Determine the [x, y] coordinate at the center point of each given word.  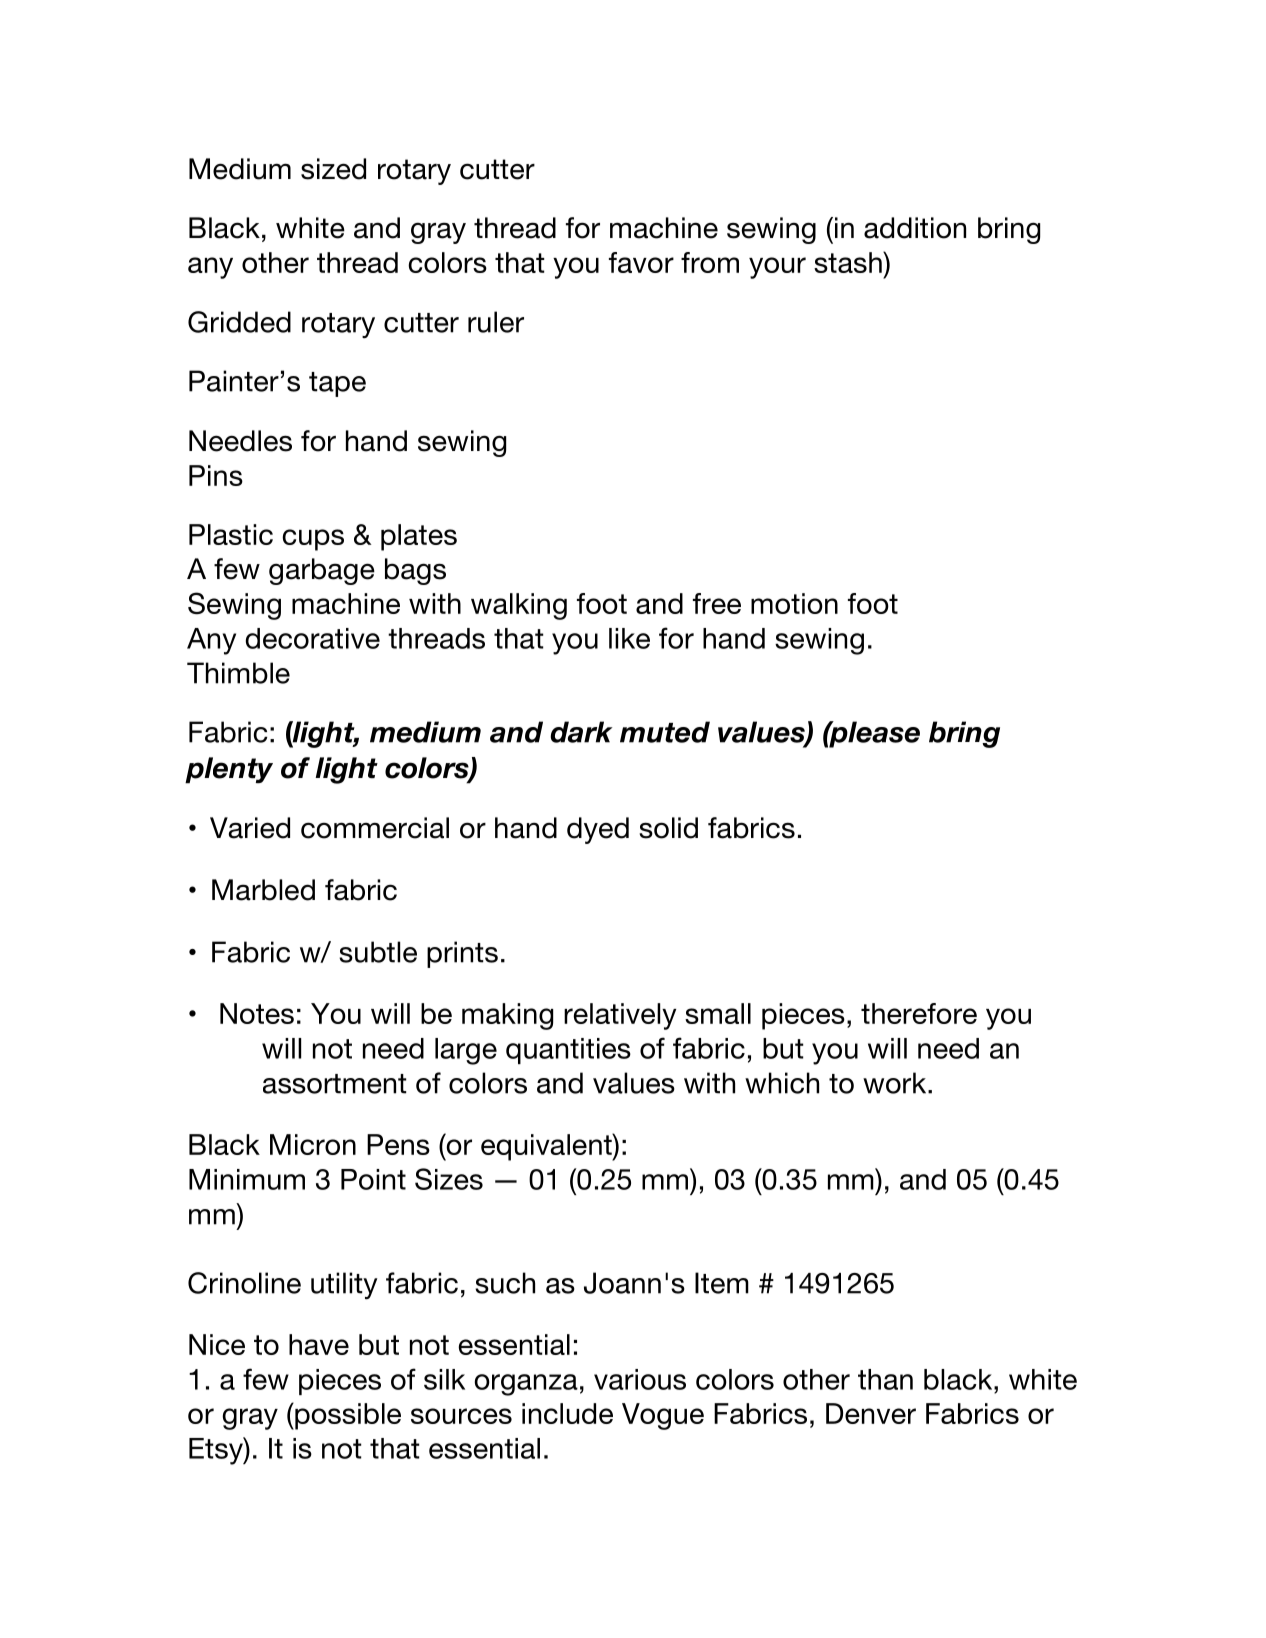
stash [849, 262]
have [319, 1344]
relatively [620, 1016]
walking [519, 606]
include [567, 1413]
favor [641, 262]
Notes [257, 1013]
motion [794, 603]
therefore [919, 1013]
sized [333, 169]
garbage [322, 571]
